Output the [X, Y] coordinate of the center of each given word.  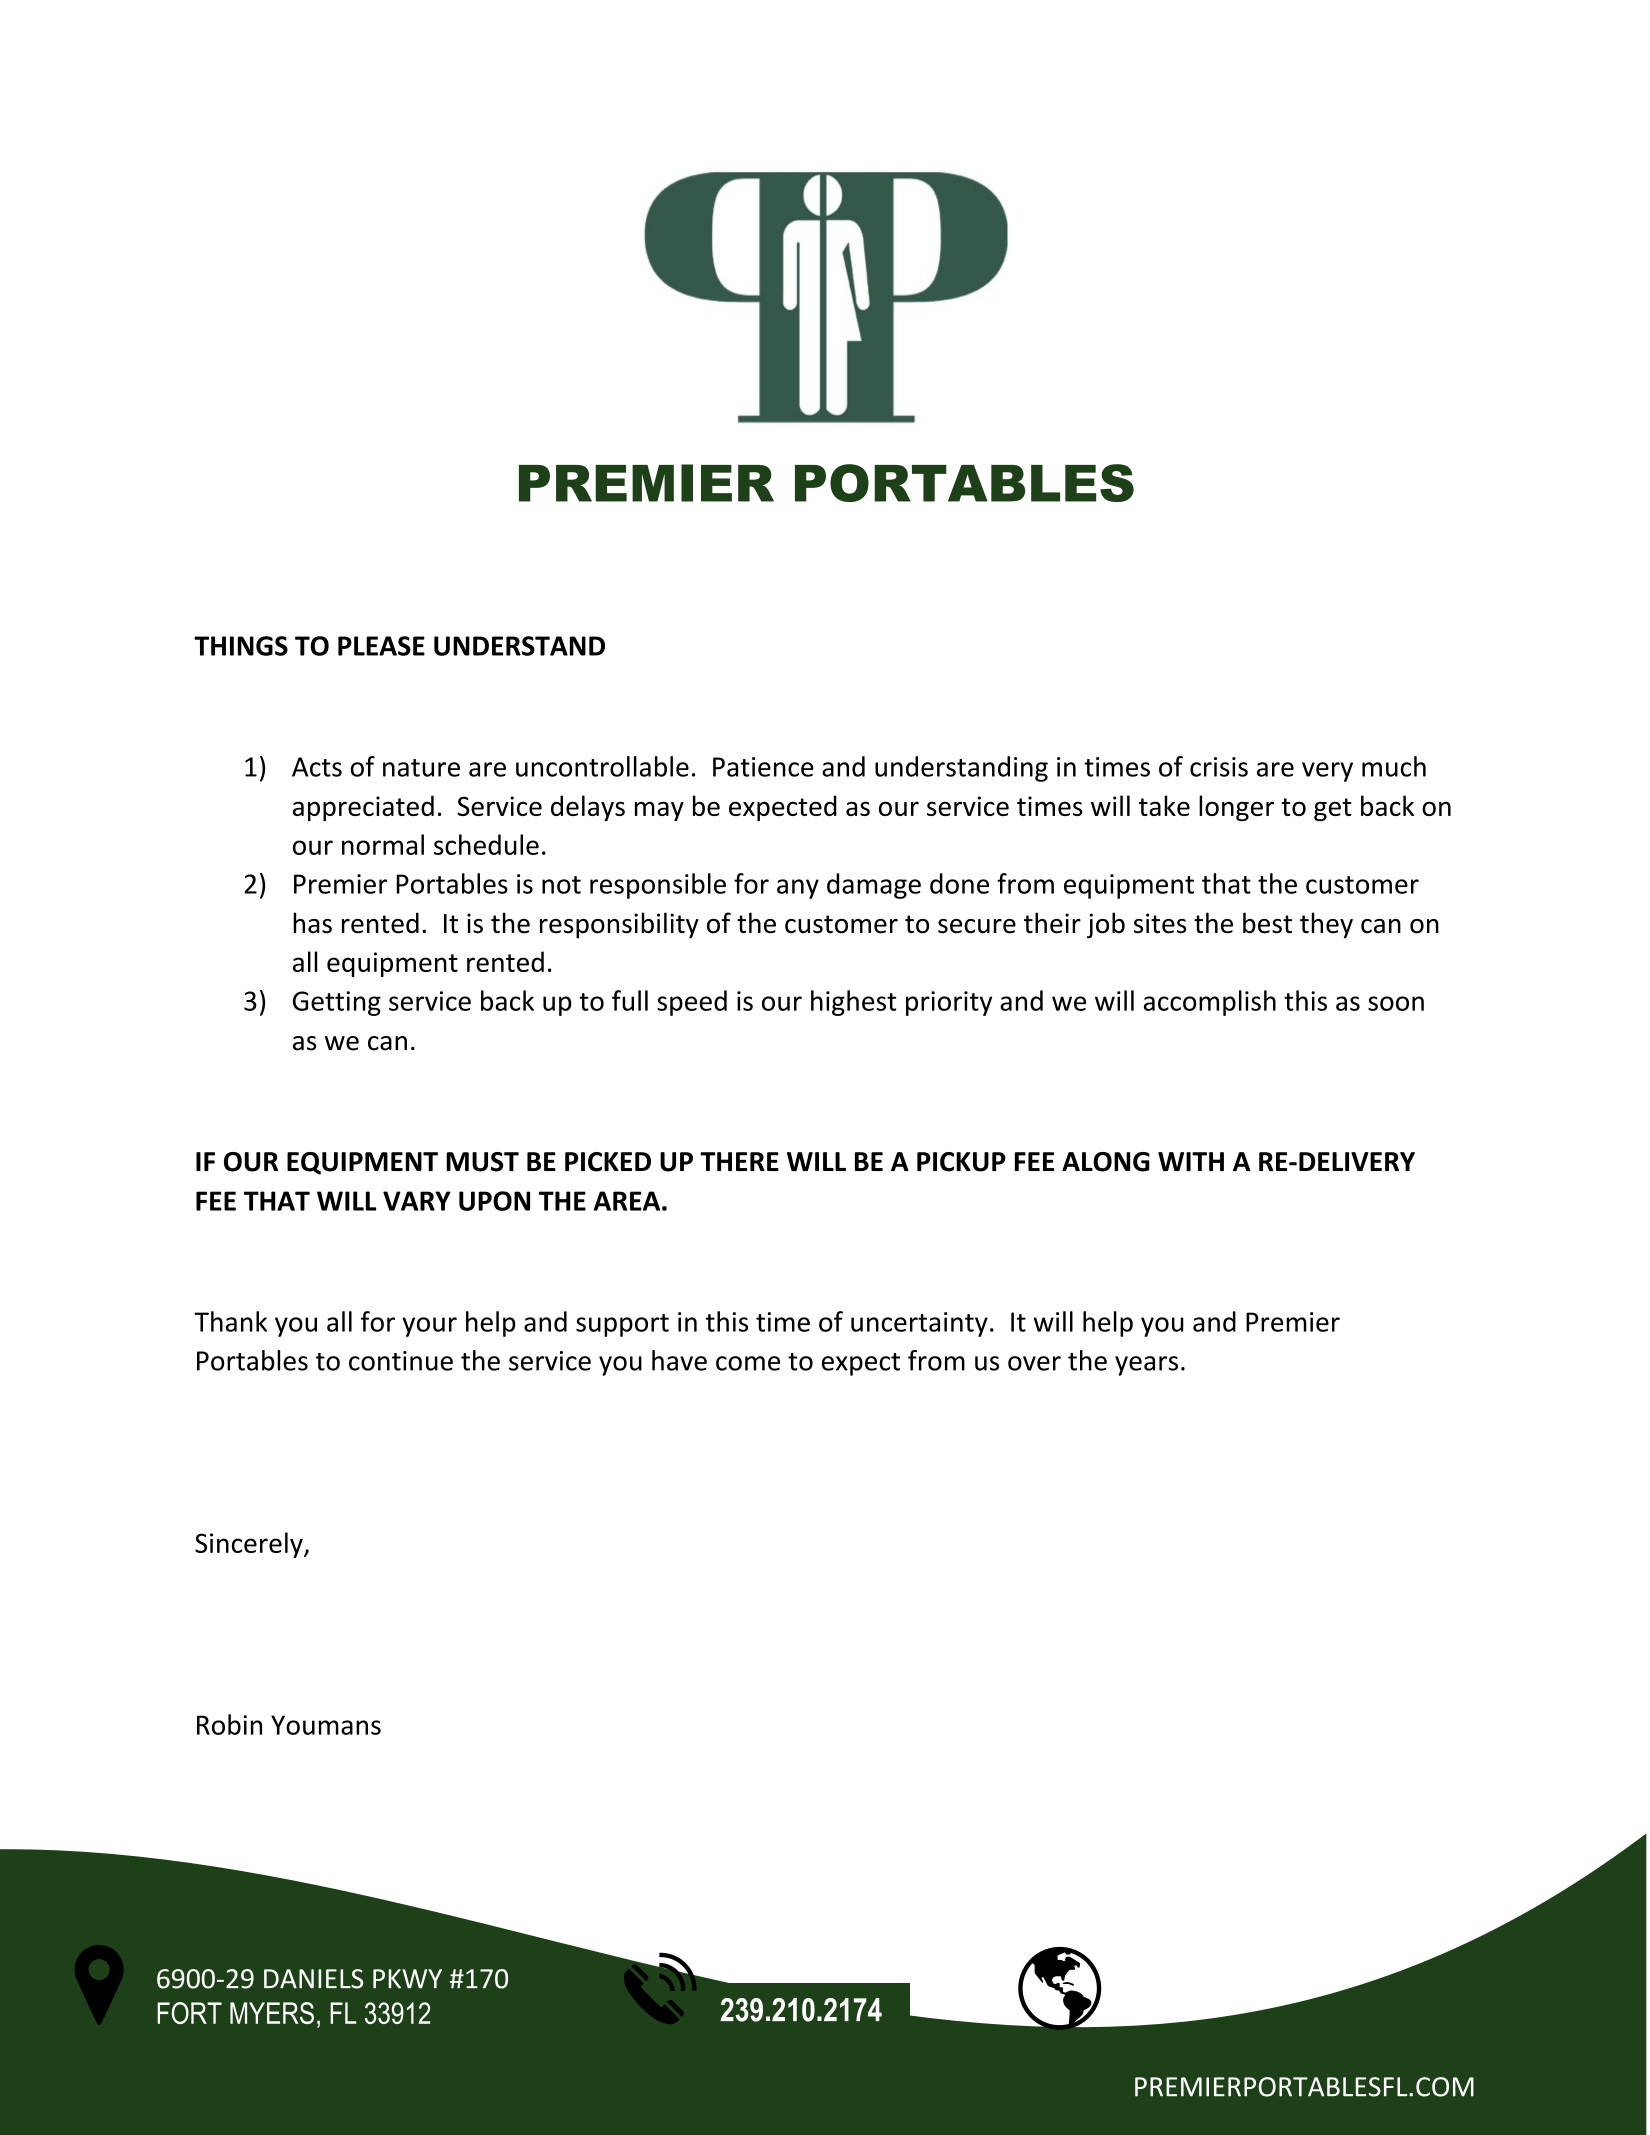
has [312, 923]
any [798, 889]
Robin [229, 1724]
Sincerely [250, 1545]
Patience [763, 767]
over [1034, 1363]
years [1146, 1366]
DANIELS [313, 1979]
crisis [1219, 767]
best [1267, 923]
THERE [739, 1161]
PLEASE [381, 646]
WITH [1191, 1161]
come [748, 1363]
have [679, 1360]
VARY [417, 1201]
